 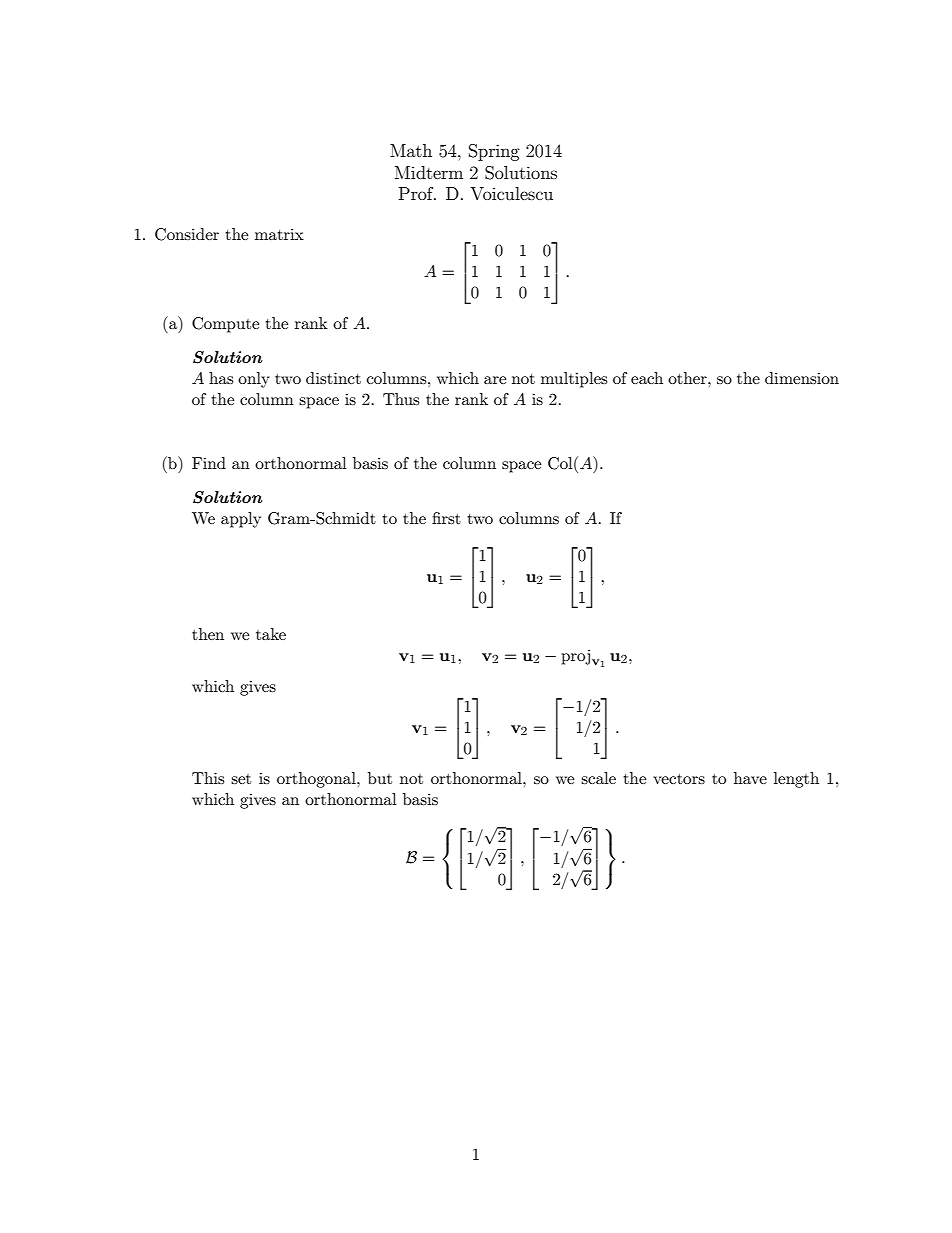 What do you see at coordinates (429, 172) in the document?
I see `Midterm` at bounding box center [429, 172].
